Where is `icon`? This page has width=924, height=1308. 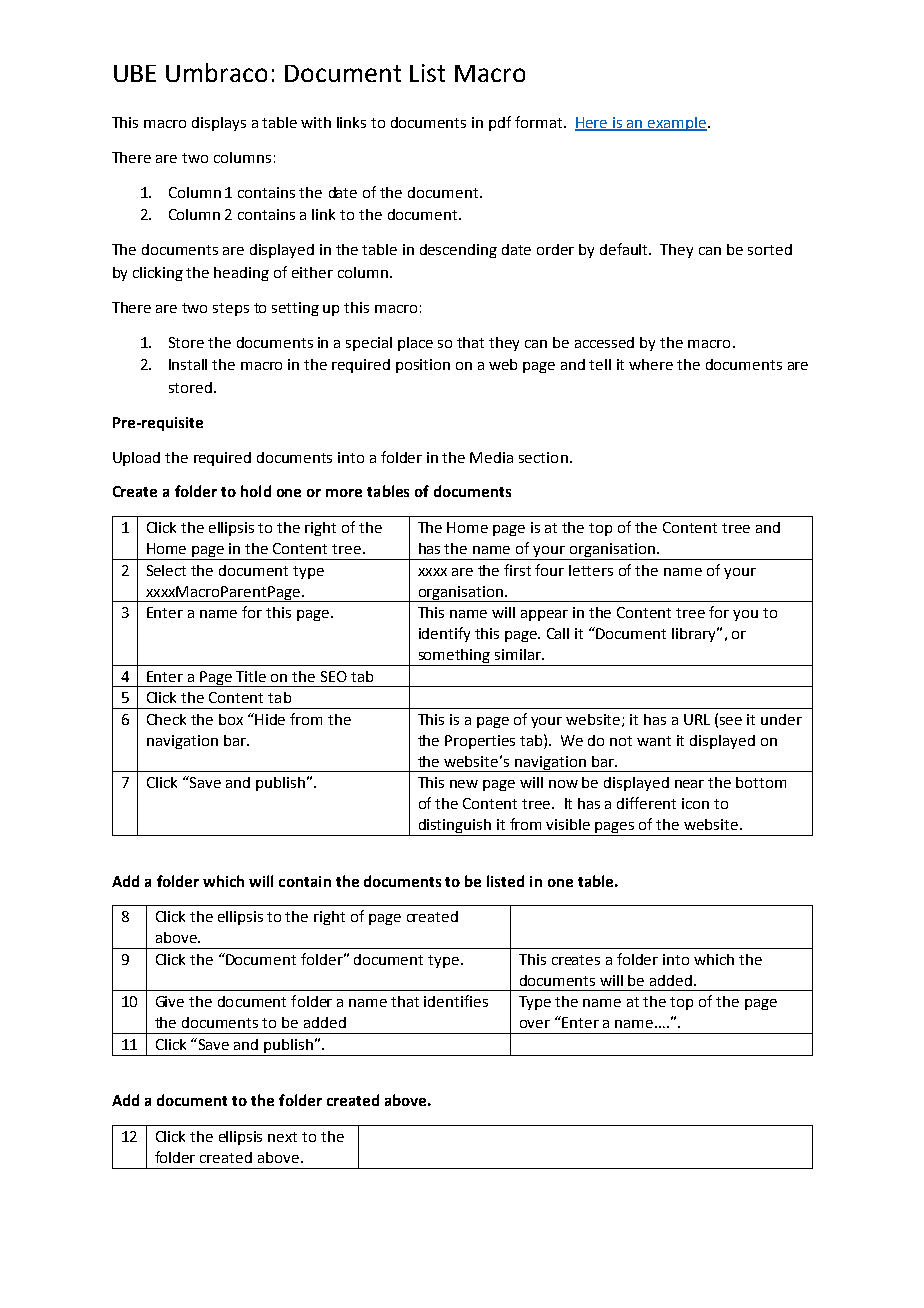 icon is located at coordinates (695, 803).
